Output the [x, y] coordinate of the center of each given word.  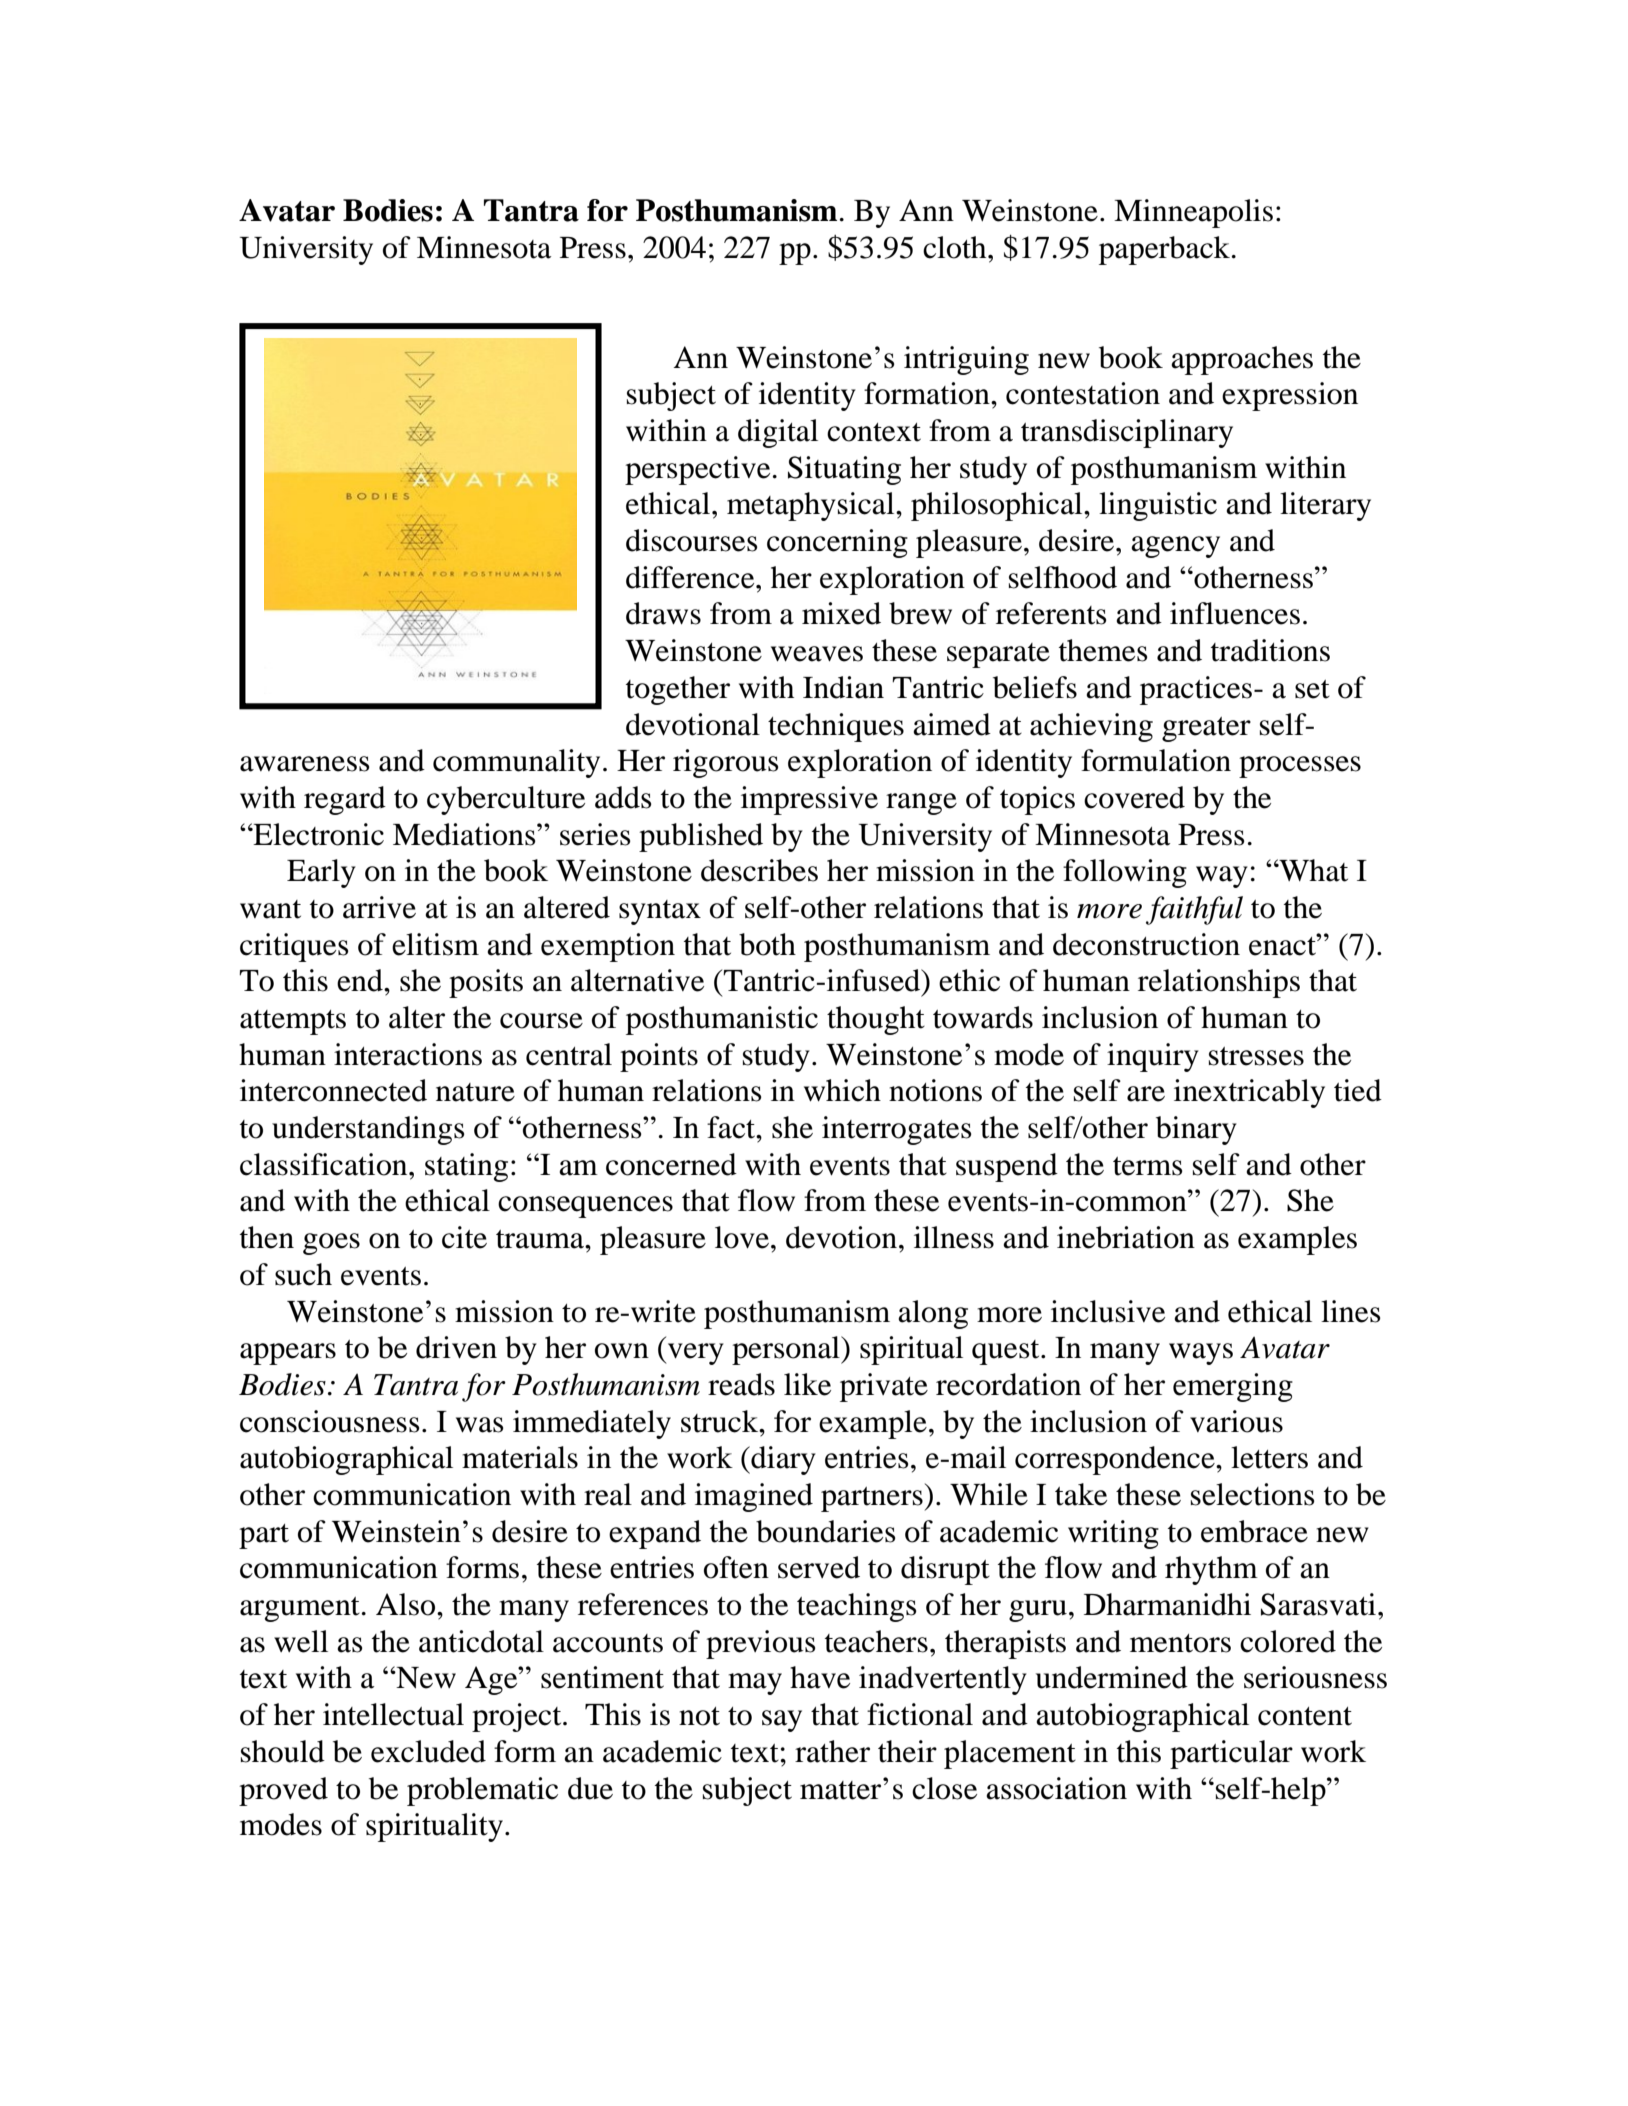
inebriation [1126, 1237]
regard [345, 800]
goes [331, 1244]
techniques [836, 727]
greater [1206, 729]
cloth [956, 247]
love [742, 1237]
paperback [1164, 250]
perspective [697, 470]
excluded [428, 1751]
